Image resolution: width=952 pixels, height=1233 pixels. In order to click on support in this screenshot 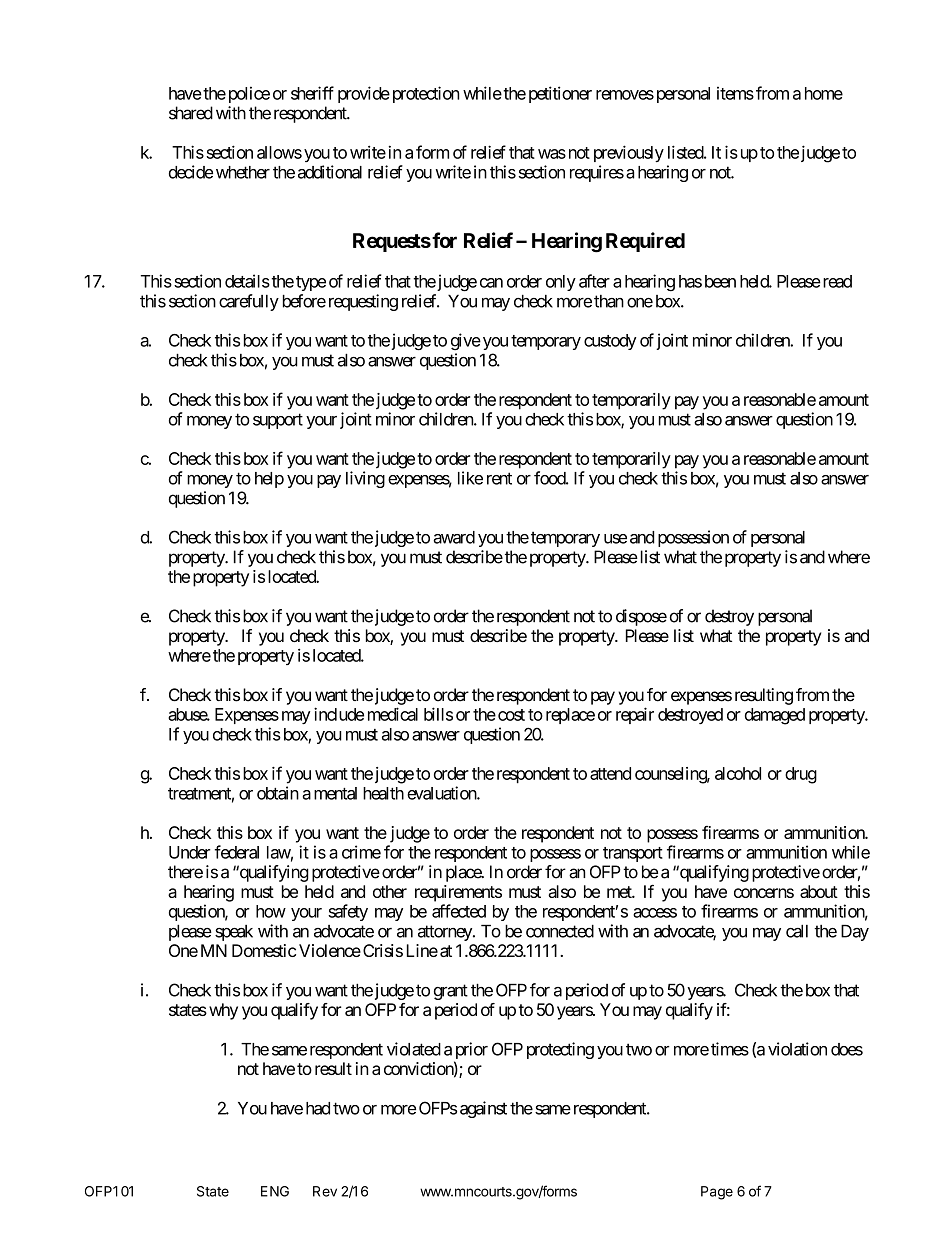, I will do `click(278, 421)`.
